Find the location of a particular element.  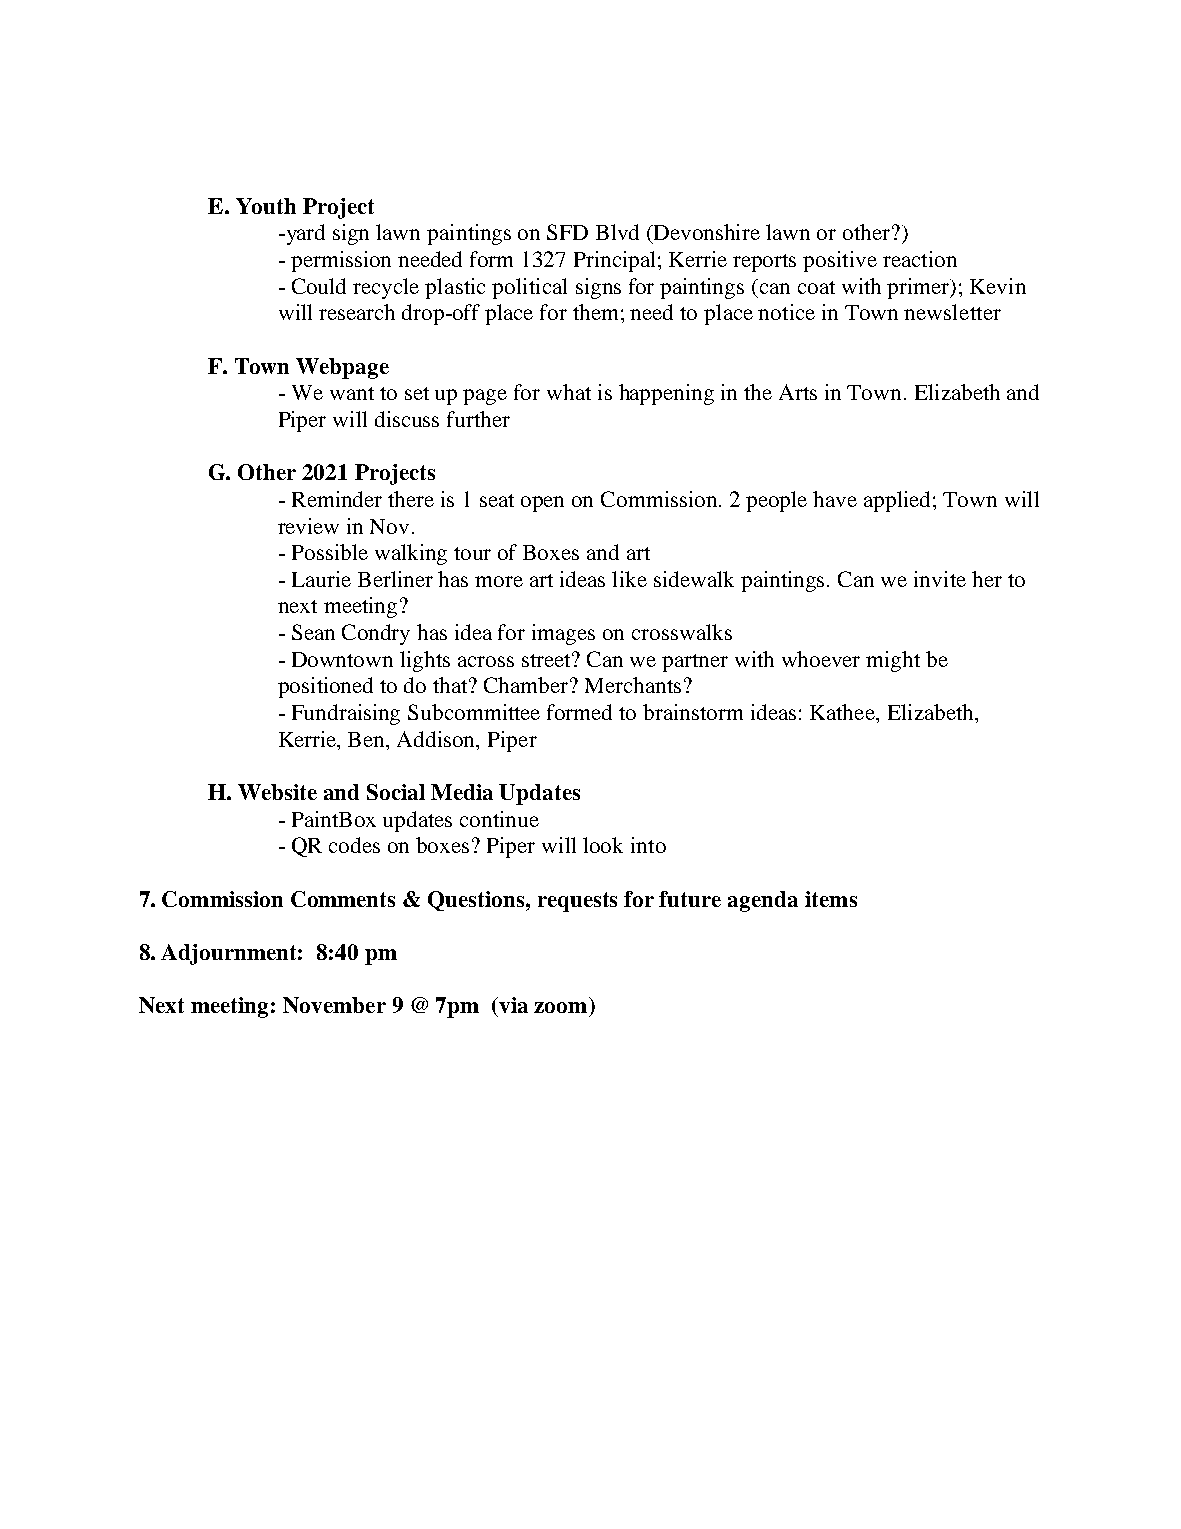

November is located at coordinates (334, 1005).
